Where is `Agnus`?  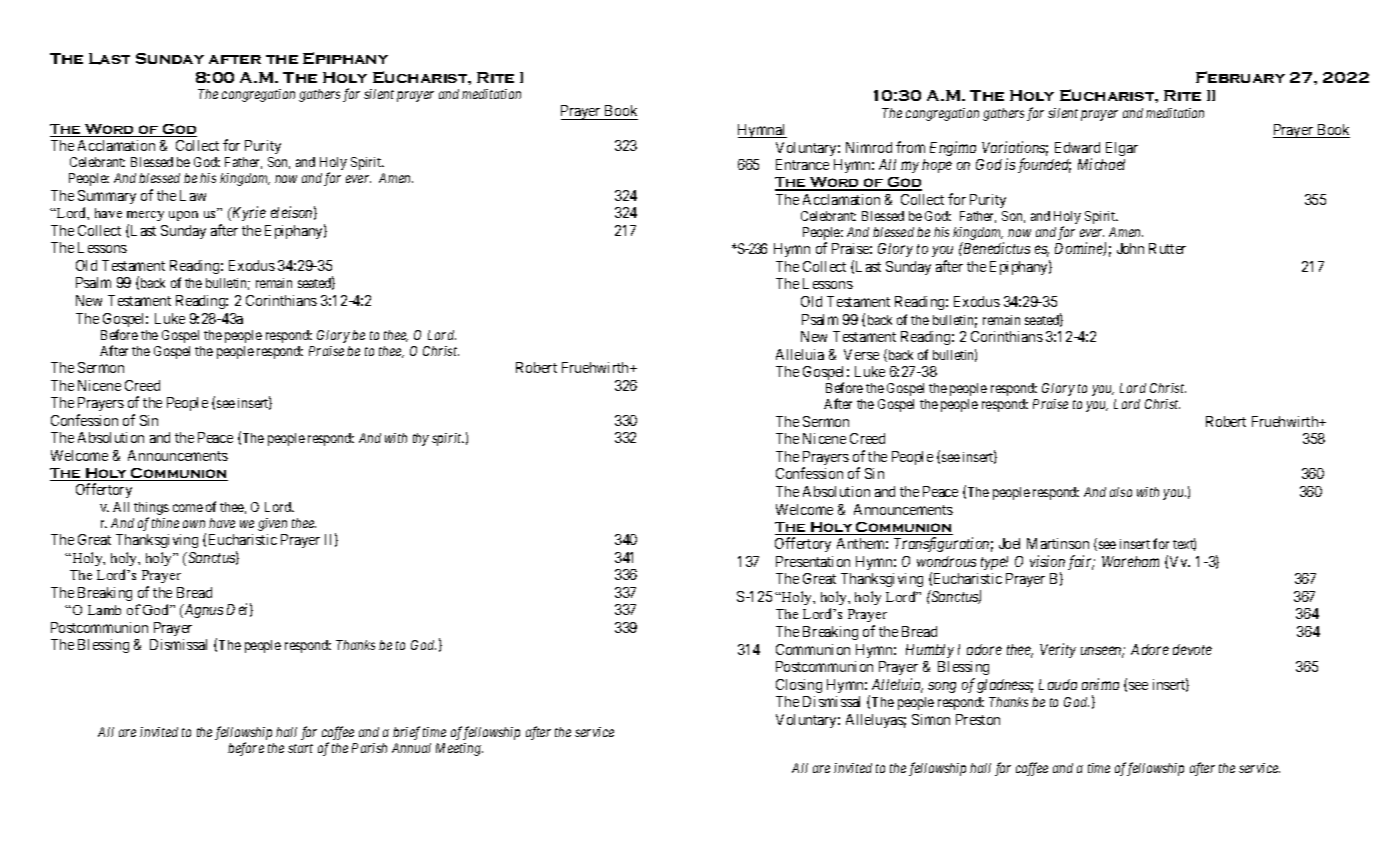
Agnus is located at coordinates (202, 611).
